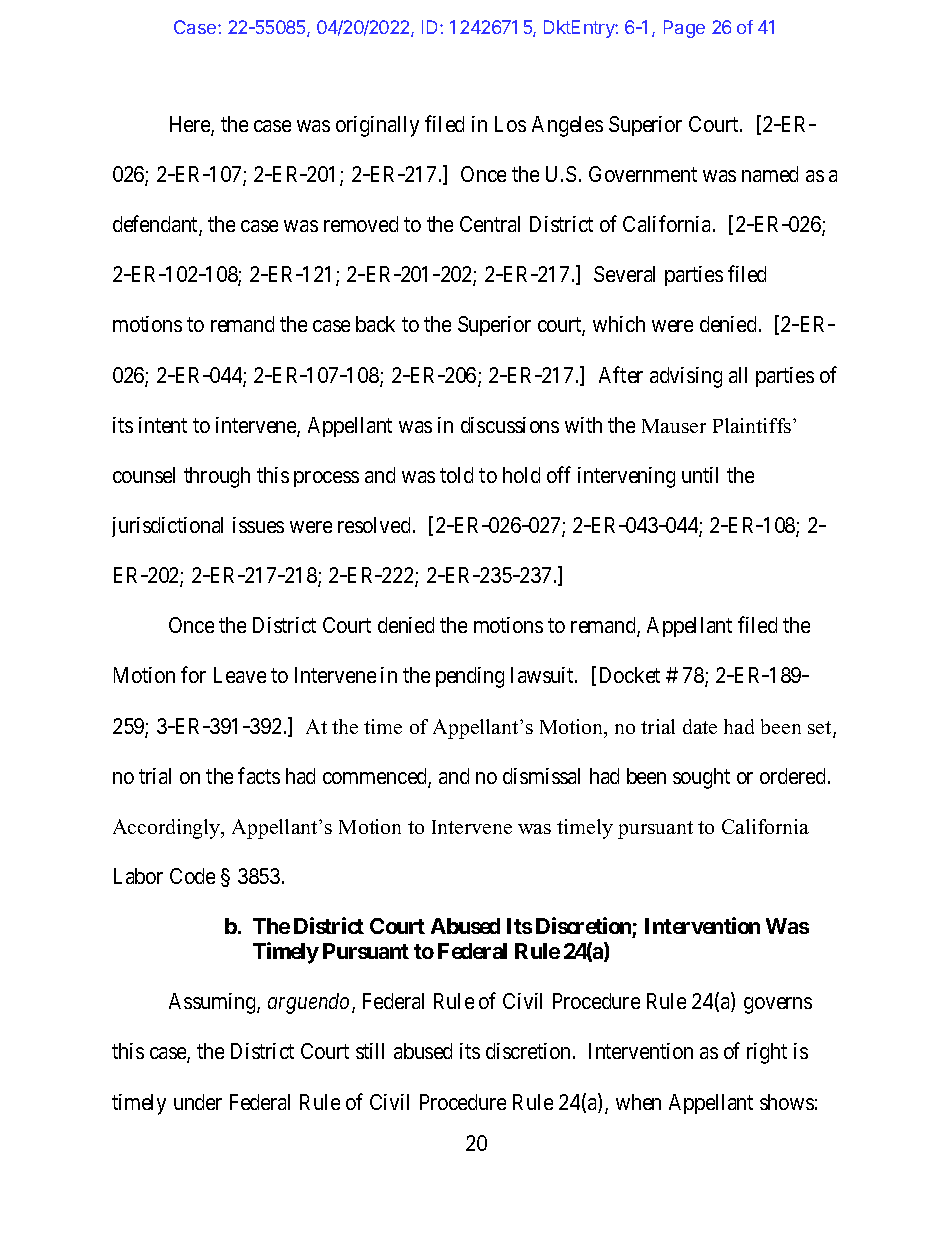  Describe the element at coordinates (198, 1102) in the screenshot. I see `under` at that location.
